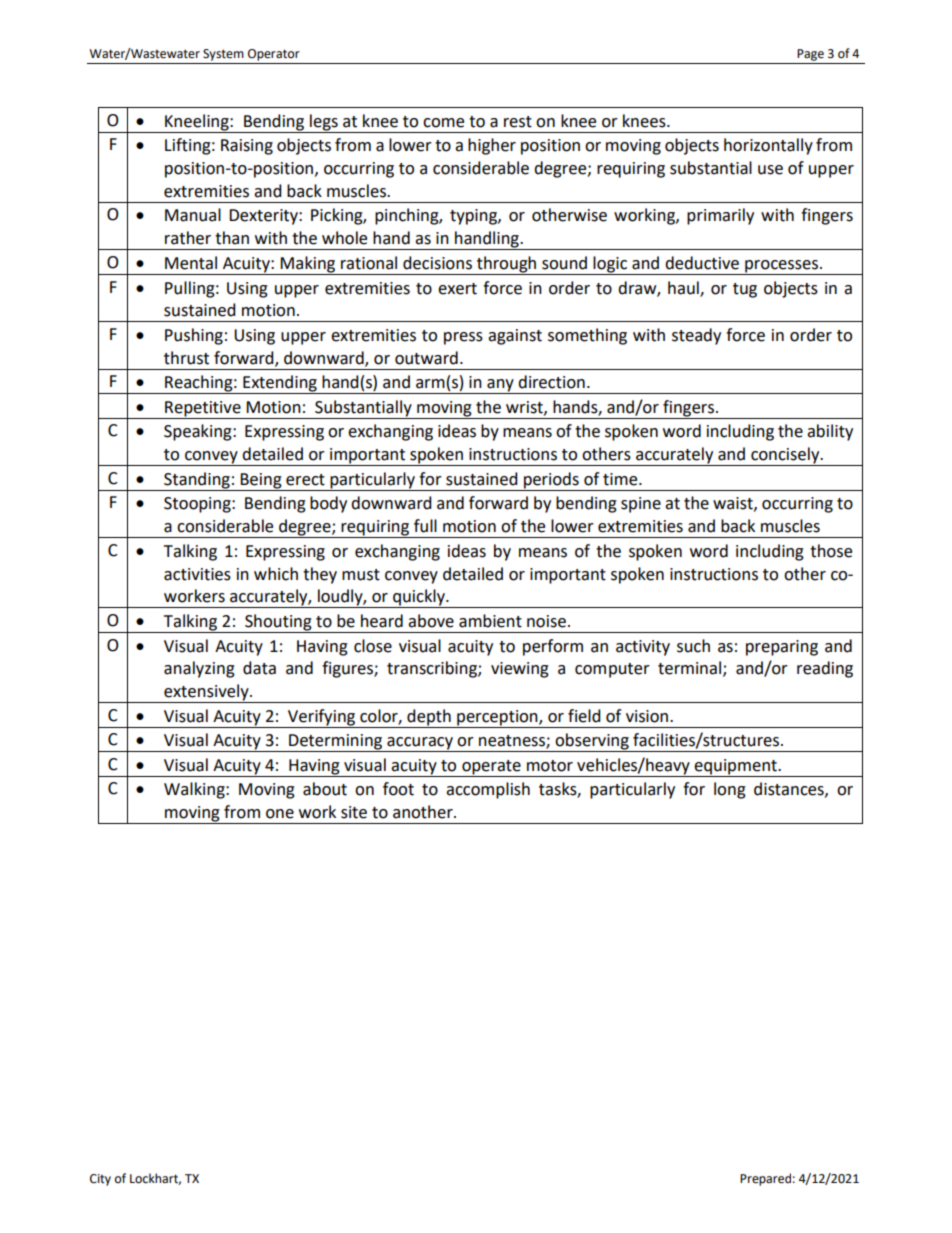  Describe the element at coordinates (730, 790) in the page. I see `long` at that location.
